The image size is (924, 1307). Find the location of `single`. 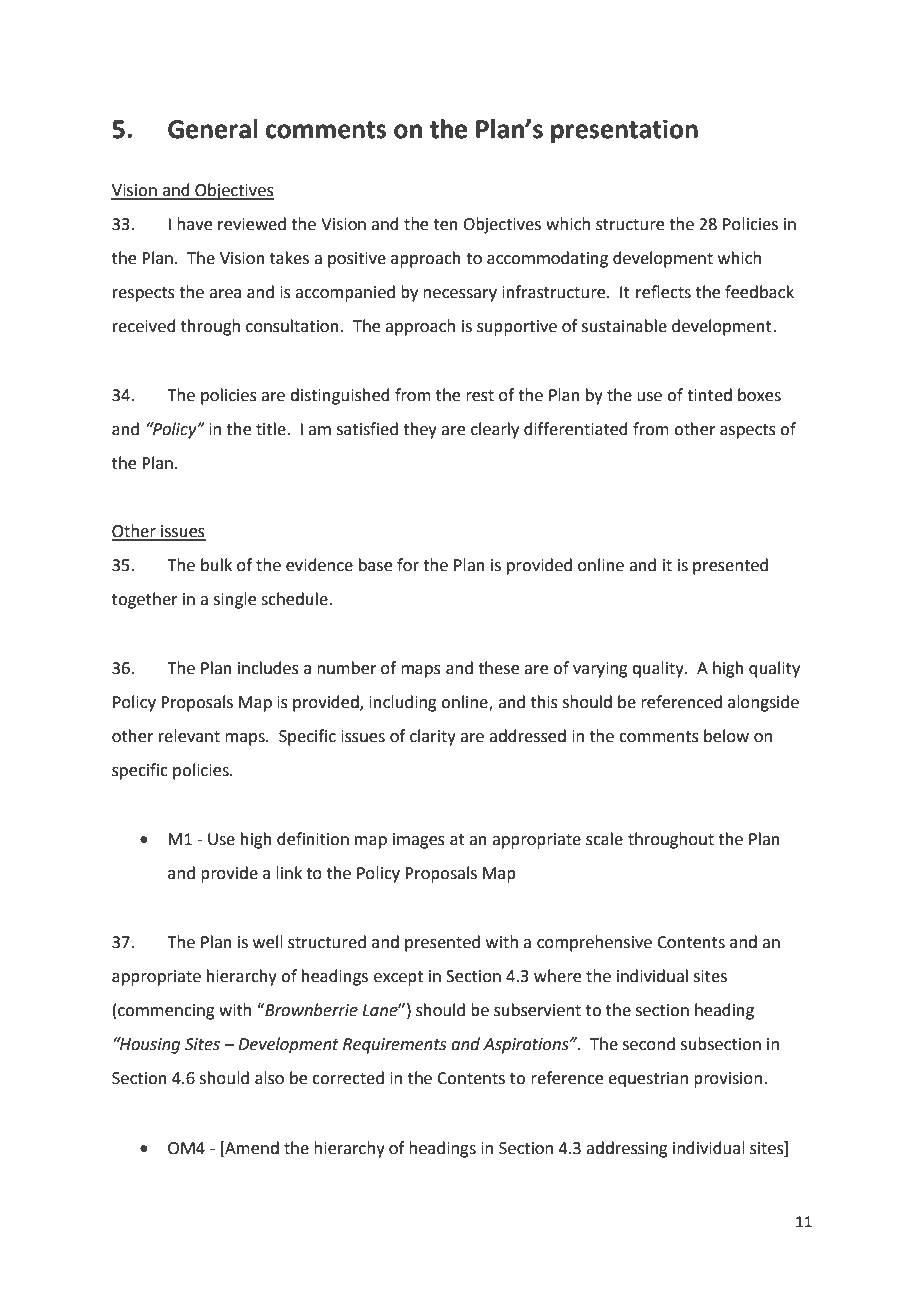

single is located at coordinates (235, 600).
